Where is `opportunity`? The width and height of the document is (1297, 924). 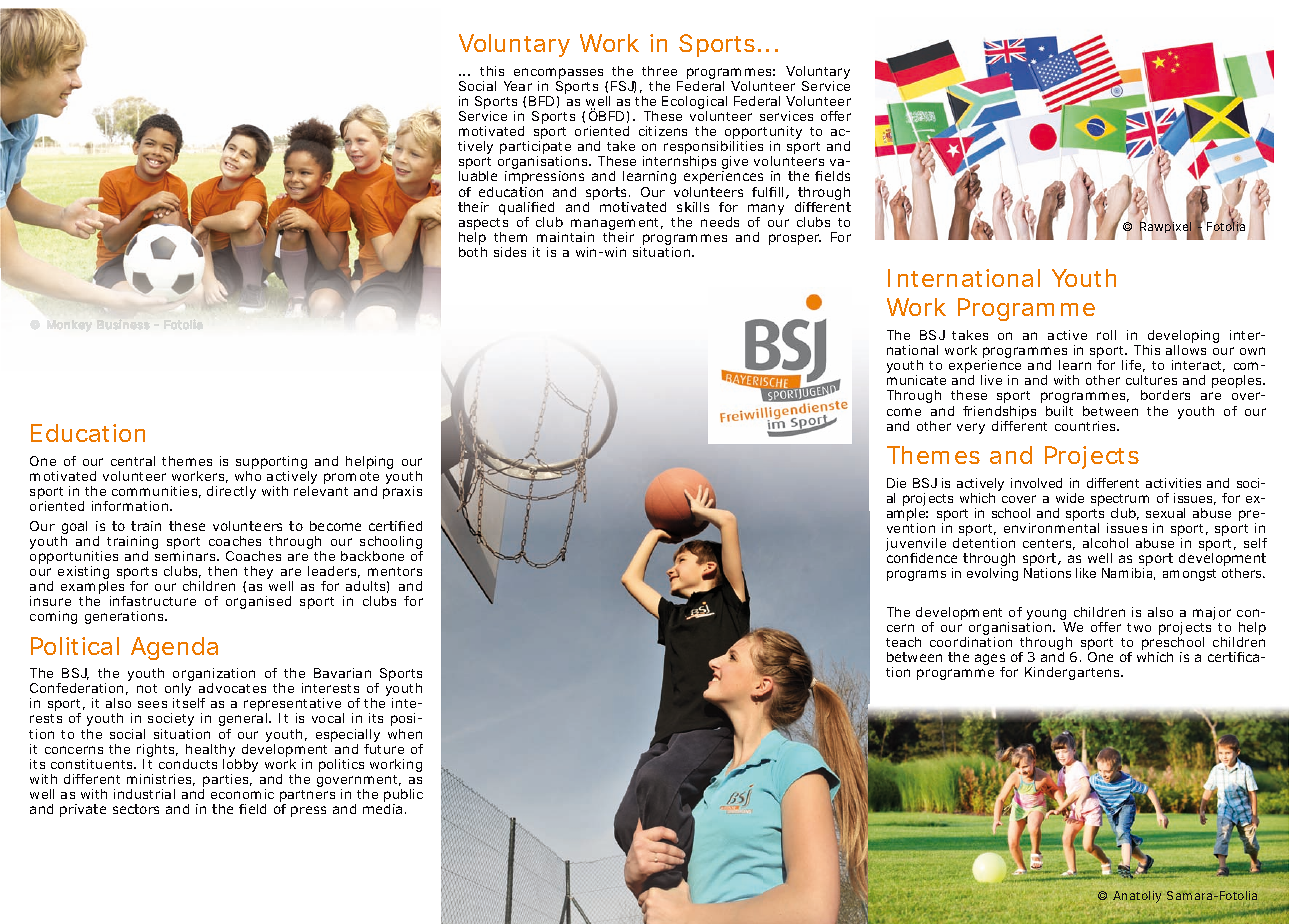 opportunity is located at coordinates (763, 134).
